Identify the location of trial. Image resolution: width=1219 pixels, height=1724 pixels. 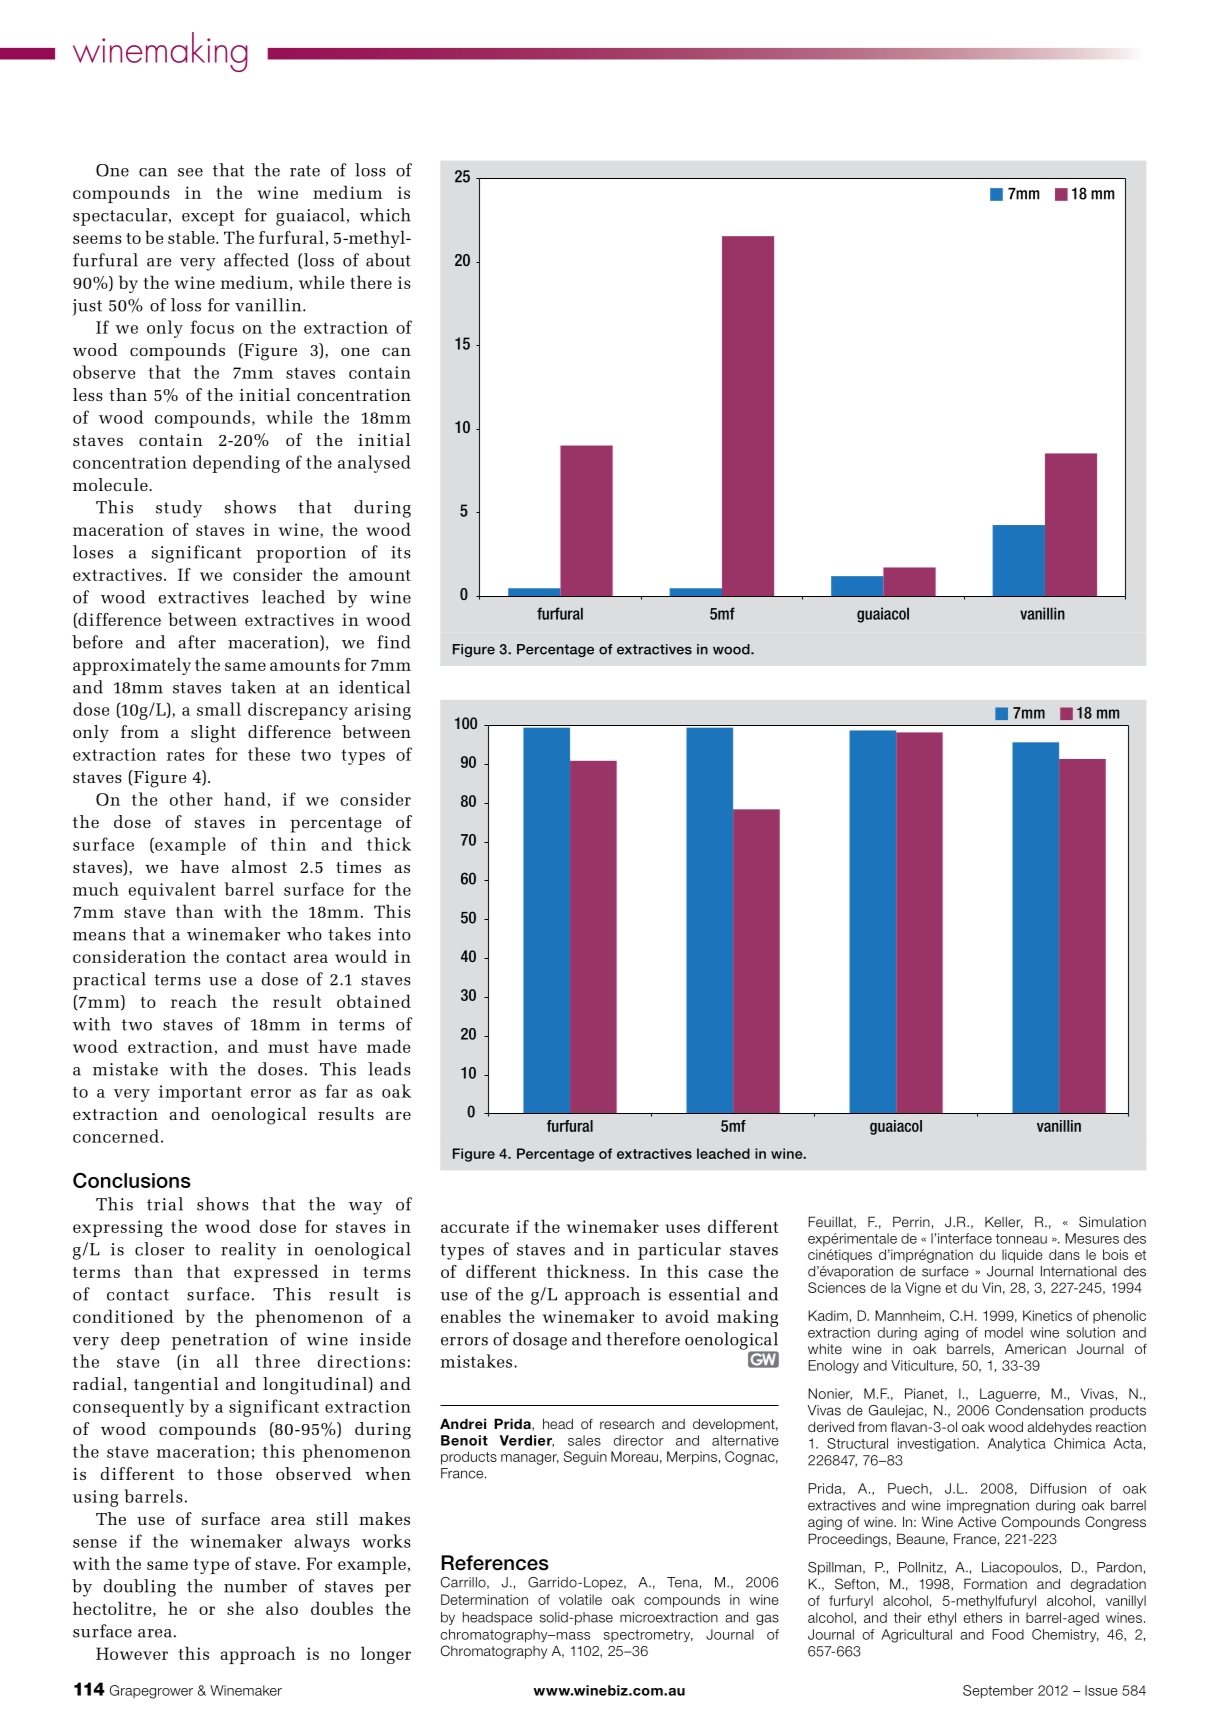
(165, 1204).
